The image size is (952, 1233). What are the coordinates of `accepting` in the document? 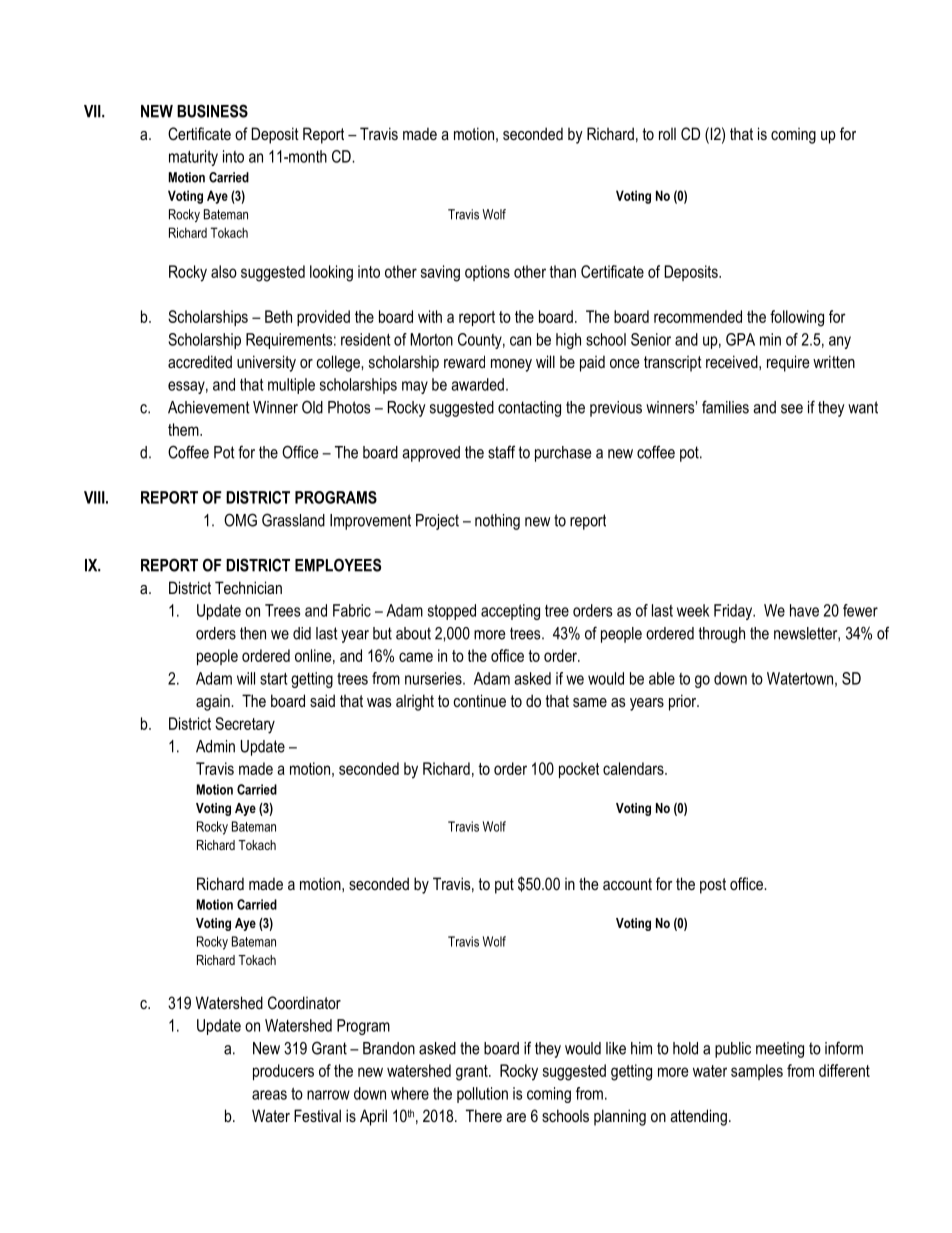 It's located at (510, 612).
